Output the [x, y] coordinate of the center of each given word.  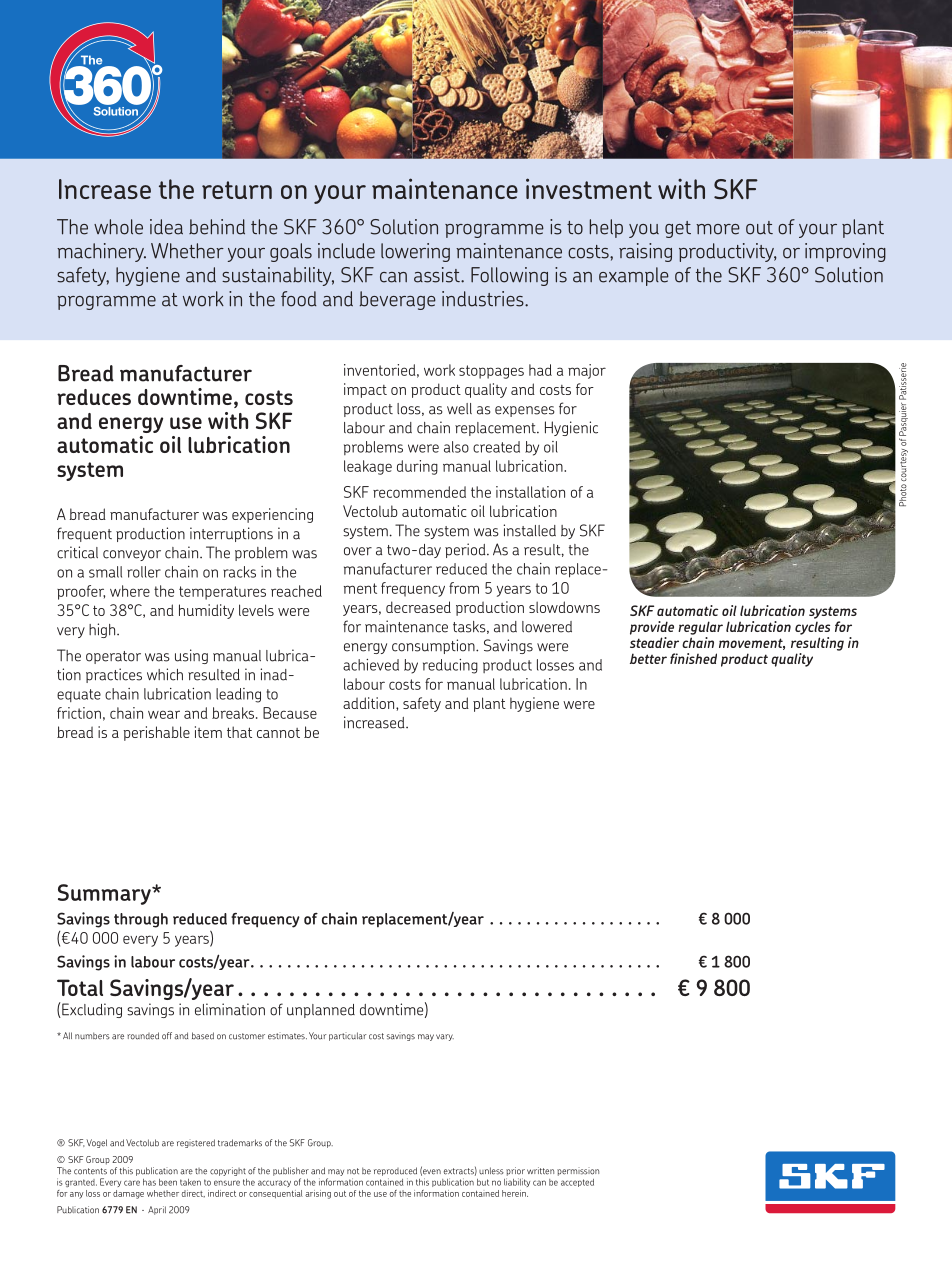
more [718, 229]
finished [693, 658]
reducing [450, 666]
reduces [94, 397]
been [168, 1182]
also [456, 447]
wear [164, 714]
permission [578, 1172]
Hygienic [571, 428]
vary [445, 1037]
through [141, 920]
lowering [415, 252]
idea [166, 227]
